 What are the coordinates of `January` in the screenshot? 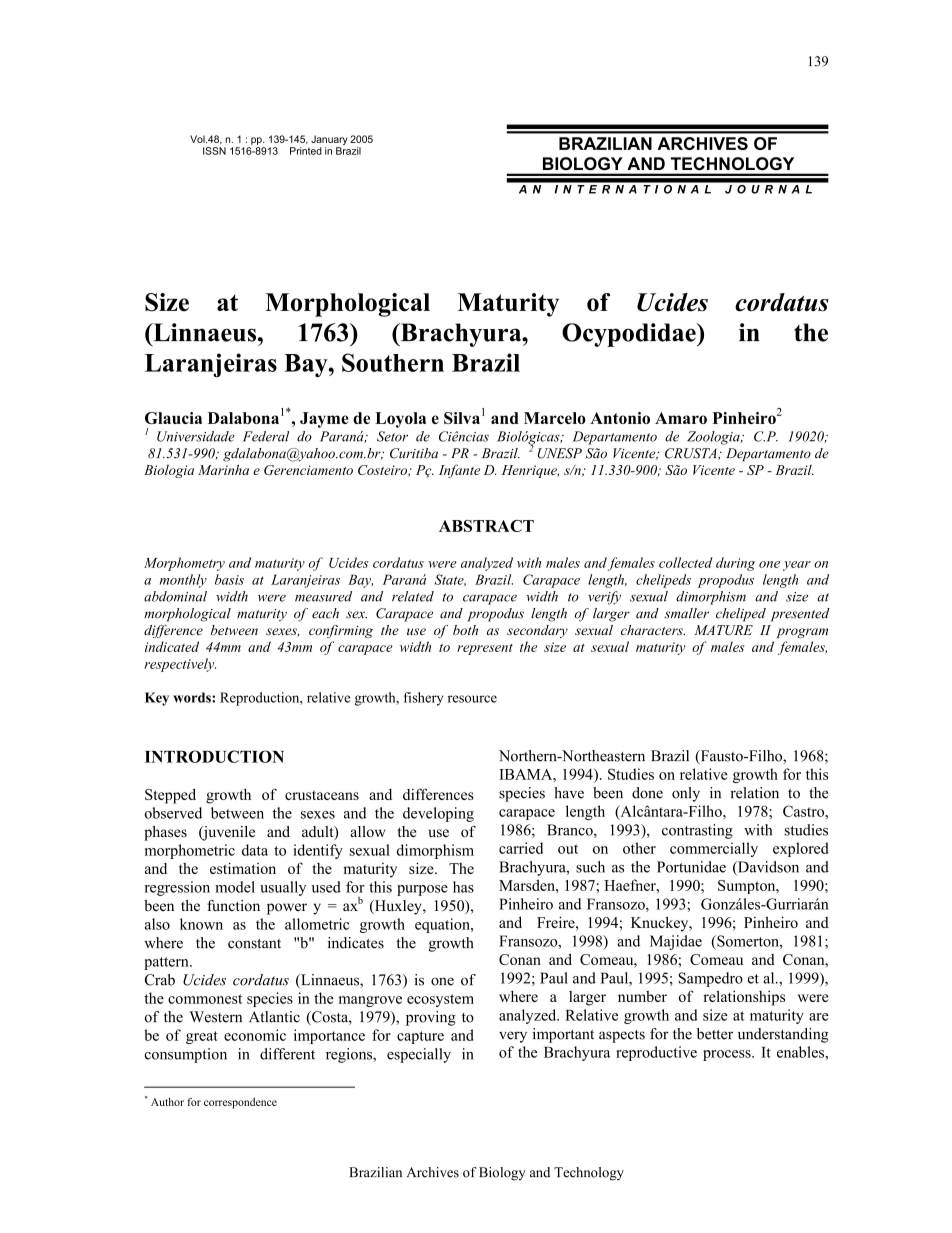 It's located at (329, 141).
